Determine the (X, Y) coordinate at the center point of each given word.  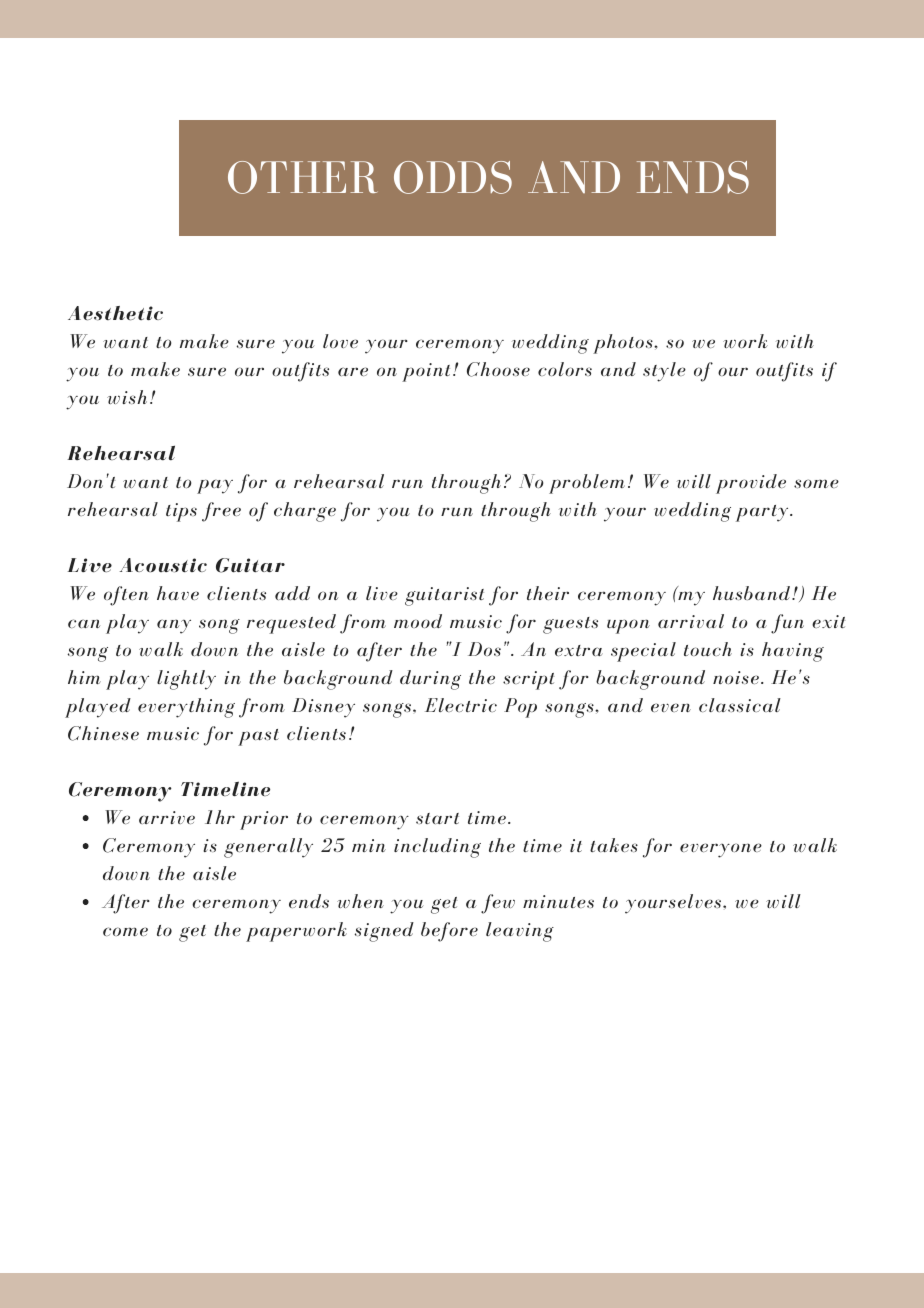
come (125, 931)
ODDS (453, 177)
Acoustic (163, 565)
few (498, 904)
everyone (721, 850)
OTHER (302, 177)
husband (751, 593)
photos (624, 344)
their (548, 593)
